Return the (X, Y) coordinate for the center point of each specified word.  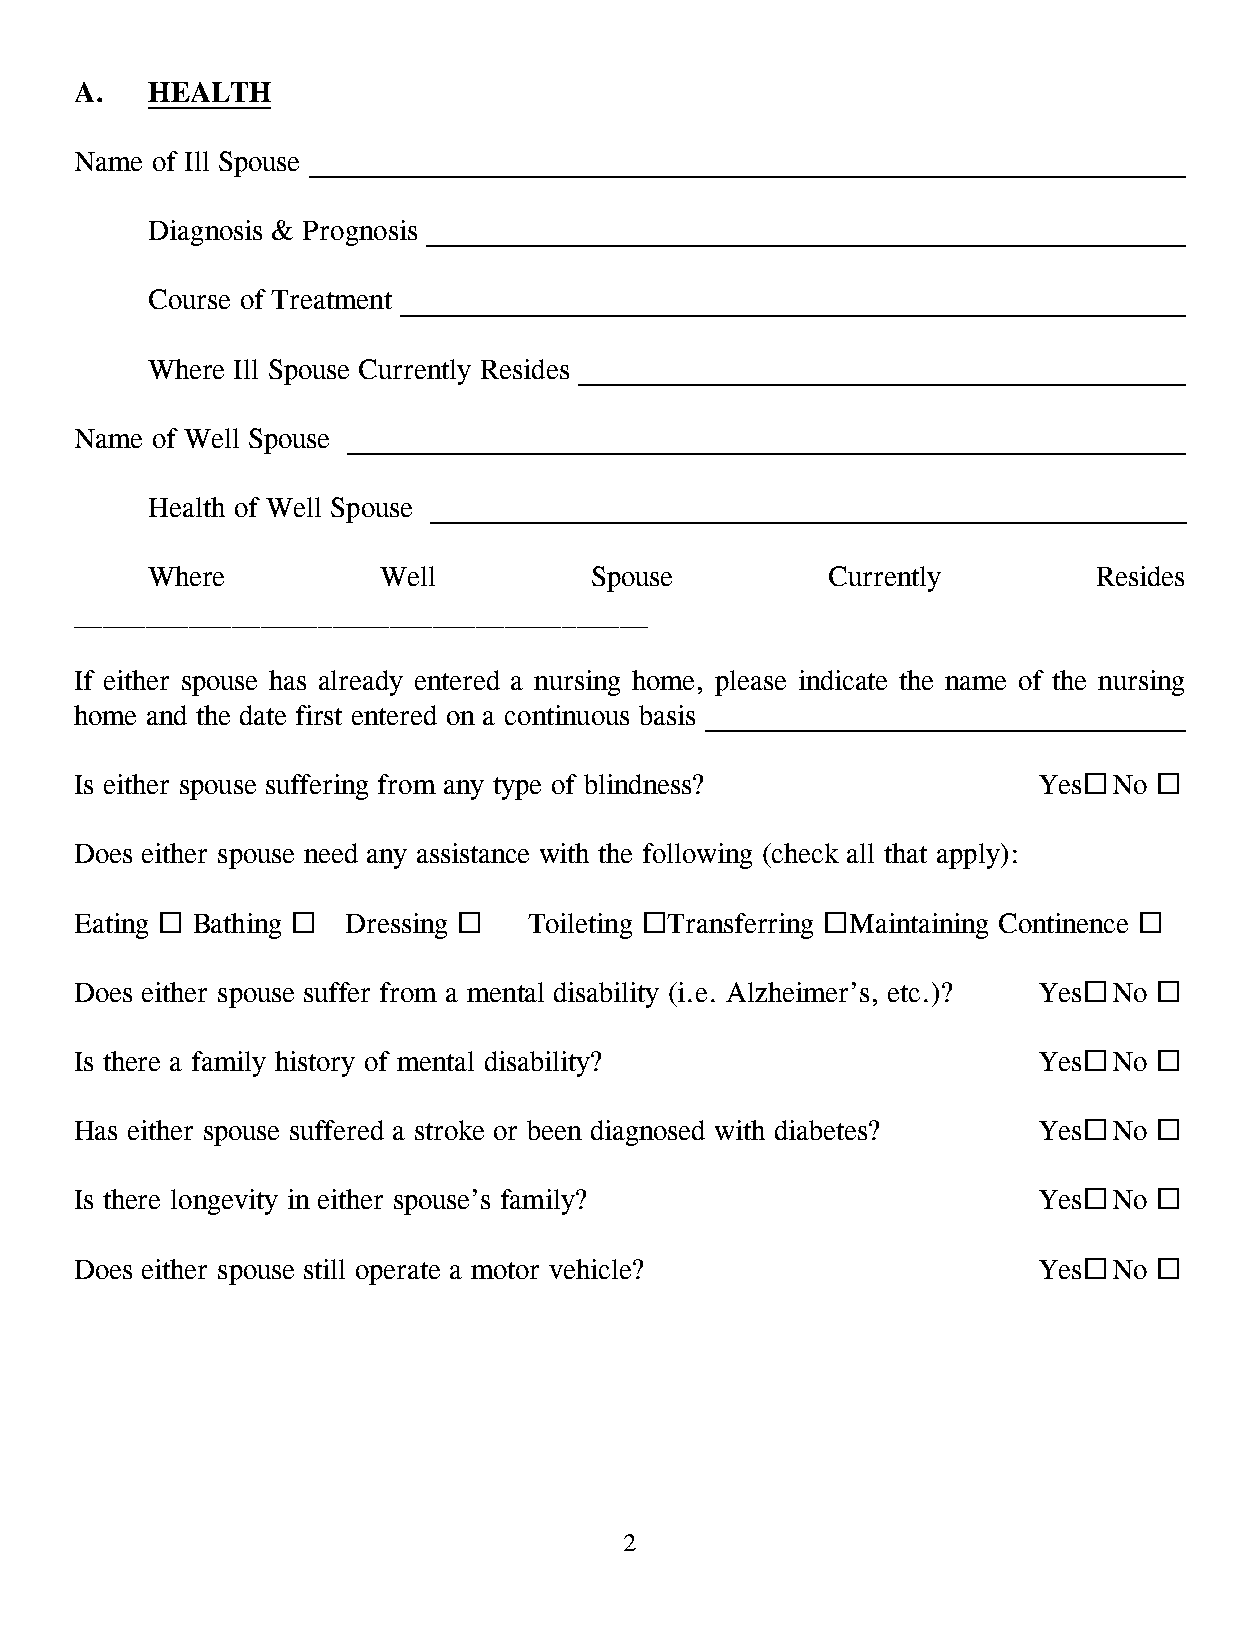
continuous (567, 715)
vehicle (590, 1269)
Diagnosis (205, 233)
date (263, 715)
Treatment (331, 299)
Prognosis (360, 233)
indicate (843, 680)
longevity (224, 1202)
